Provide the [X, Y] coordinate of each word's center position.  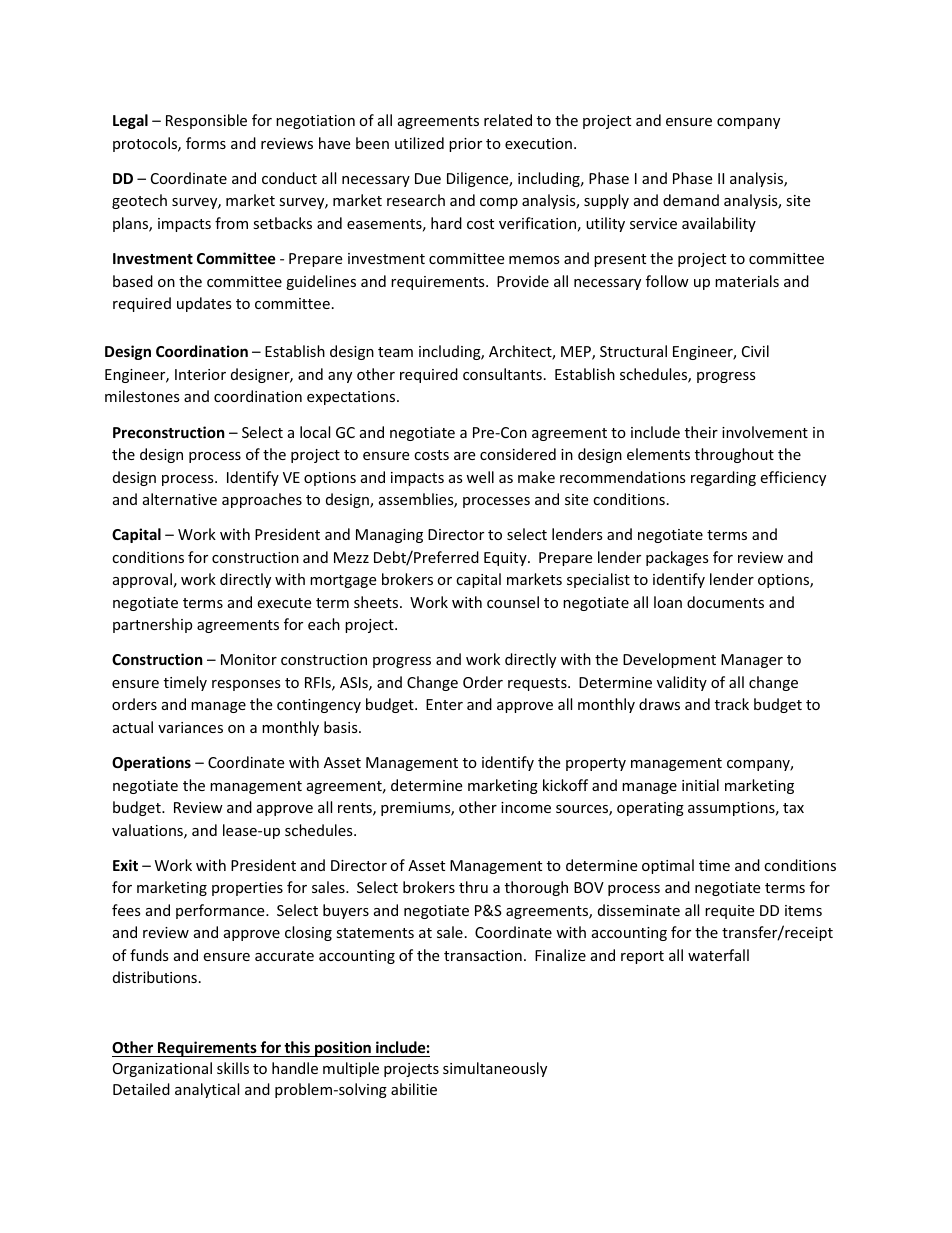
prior [465, 145]
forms [206, 143]
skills [233, 1068]
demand [691, 200]
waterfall [718, 955]
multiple [351, 1069]
